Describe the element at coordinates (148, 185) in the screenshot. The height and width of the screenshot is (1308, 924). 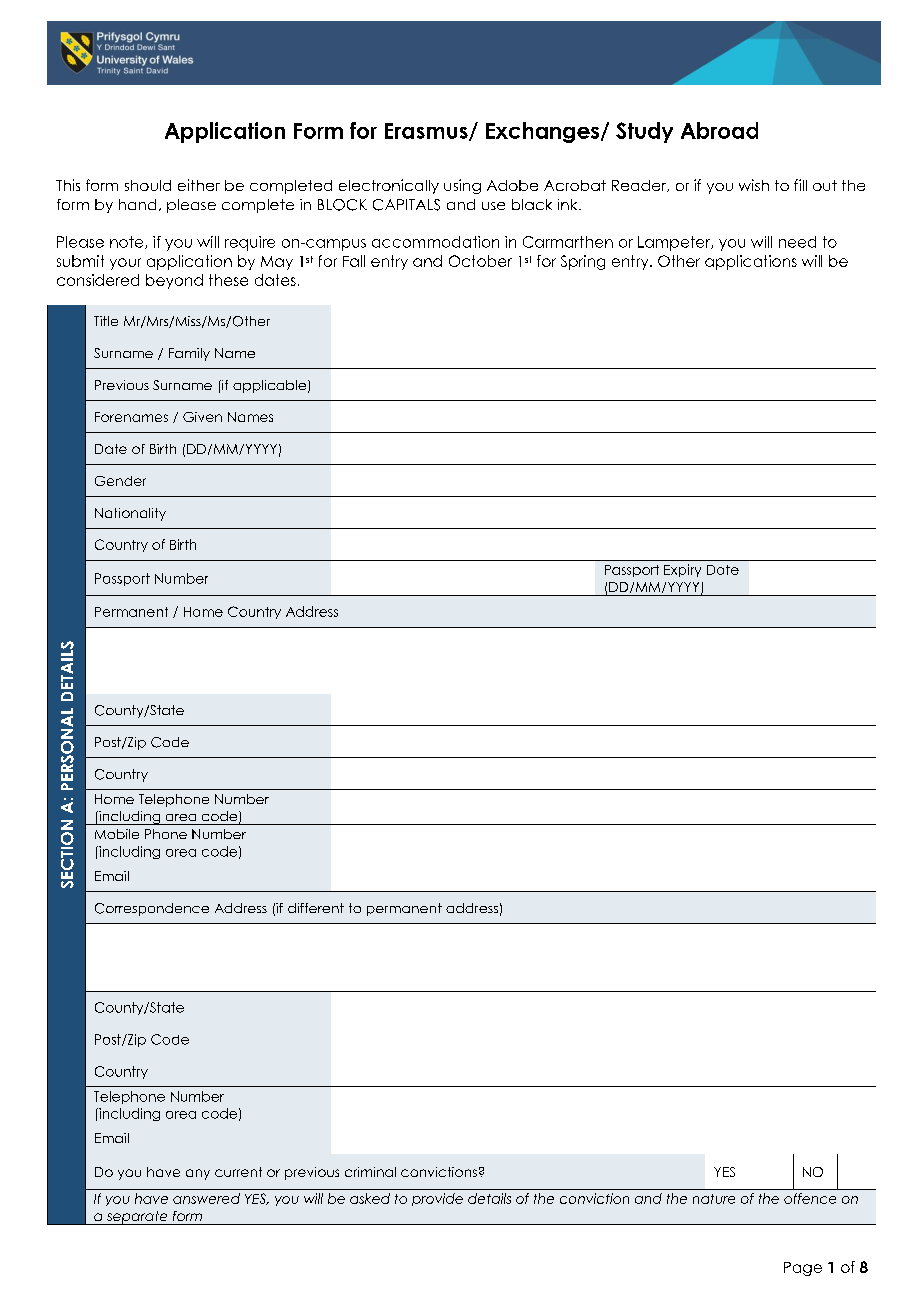
I see `should` at that location.
